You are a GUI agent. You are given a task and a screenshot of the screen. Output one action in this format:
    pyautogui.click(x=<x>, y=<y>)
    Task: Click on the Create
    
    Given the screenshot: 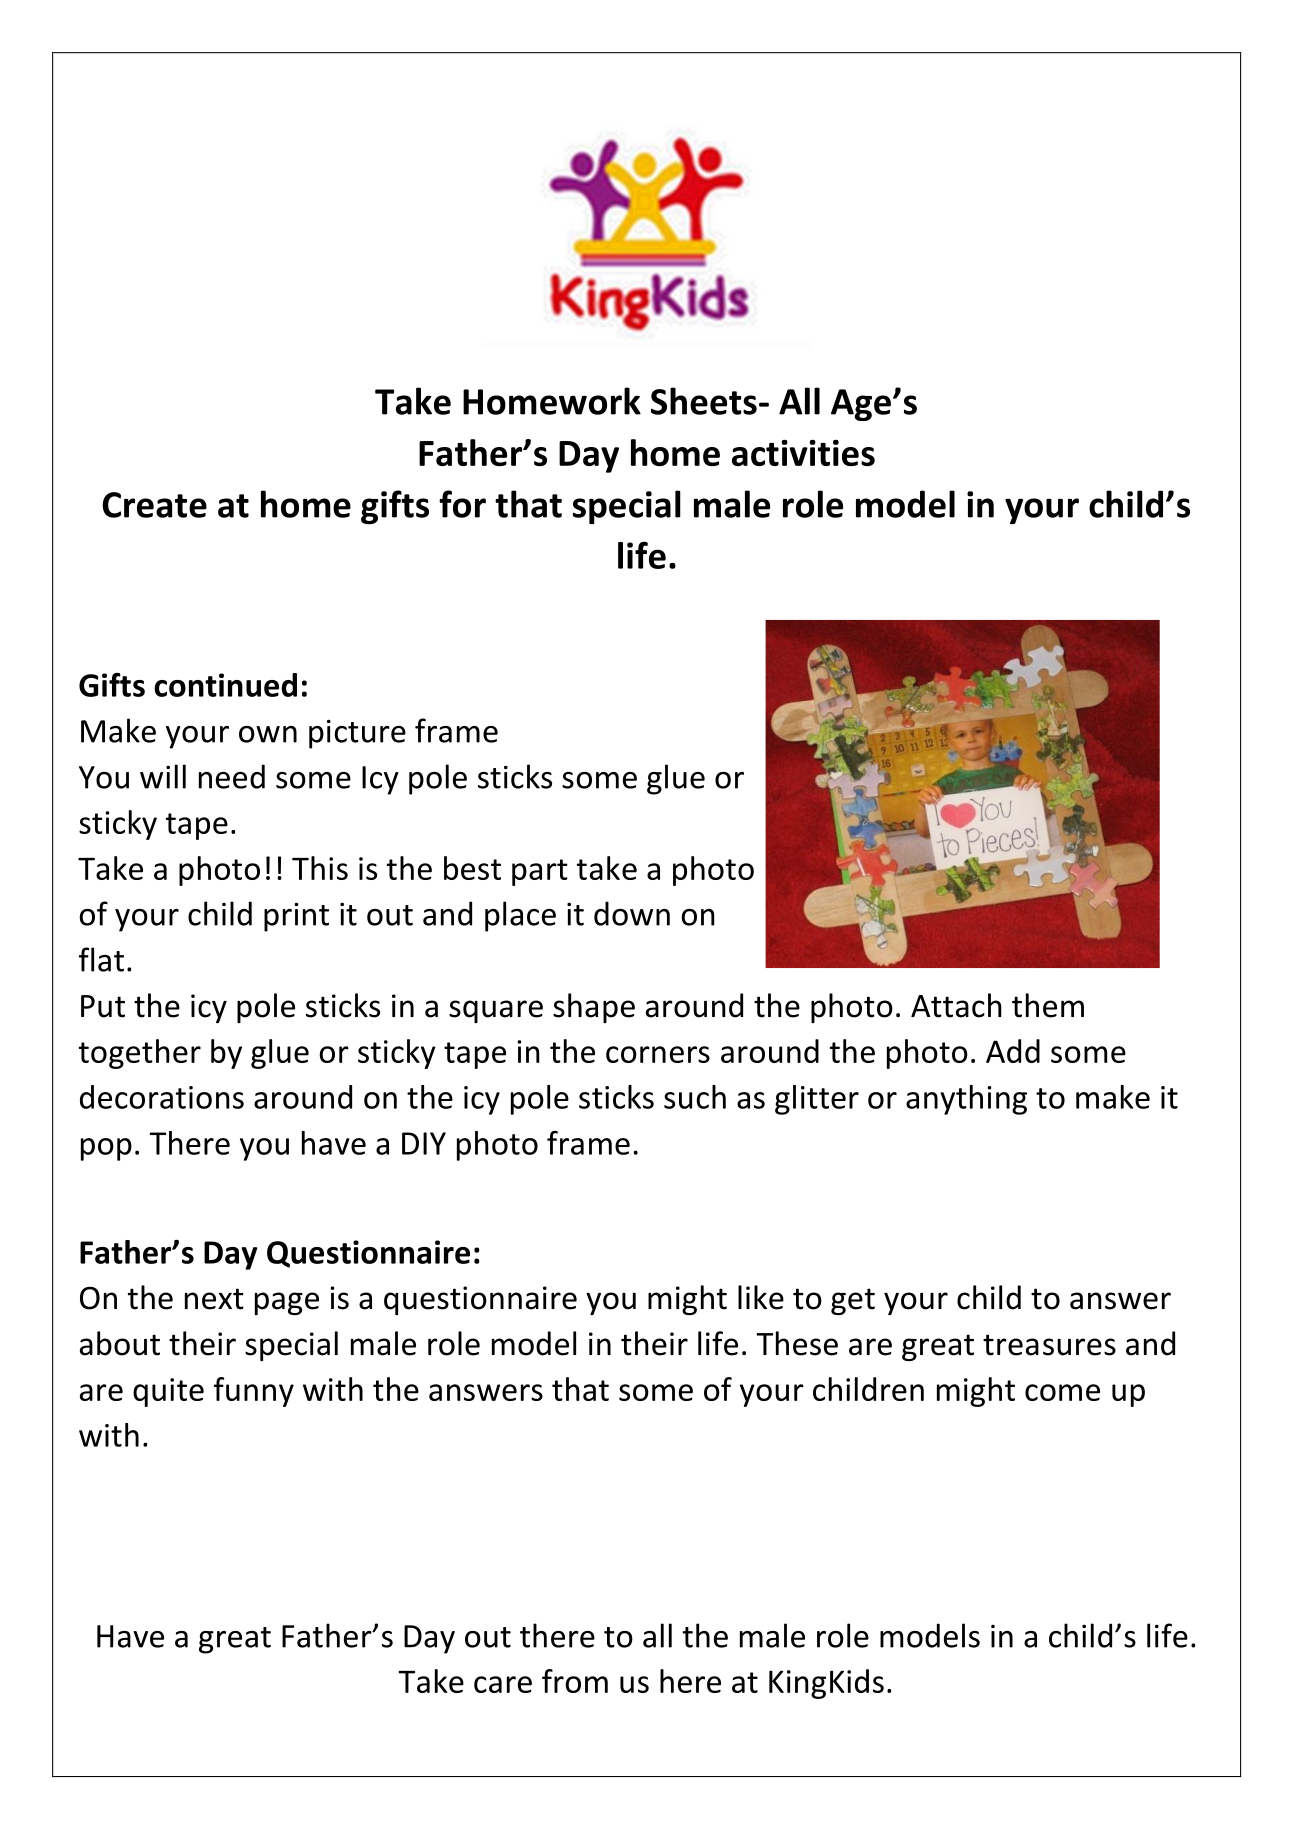 What is the action you would take?
    pyautogui.click(x=154, y=505)
